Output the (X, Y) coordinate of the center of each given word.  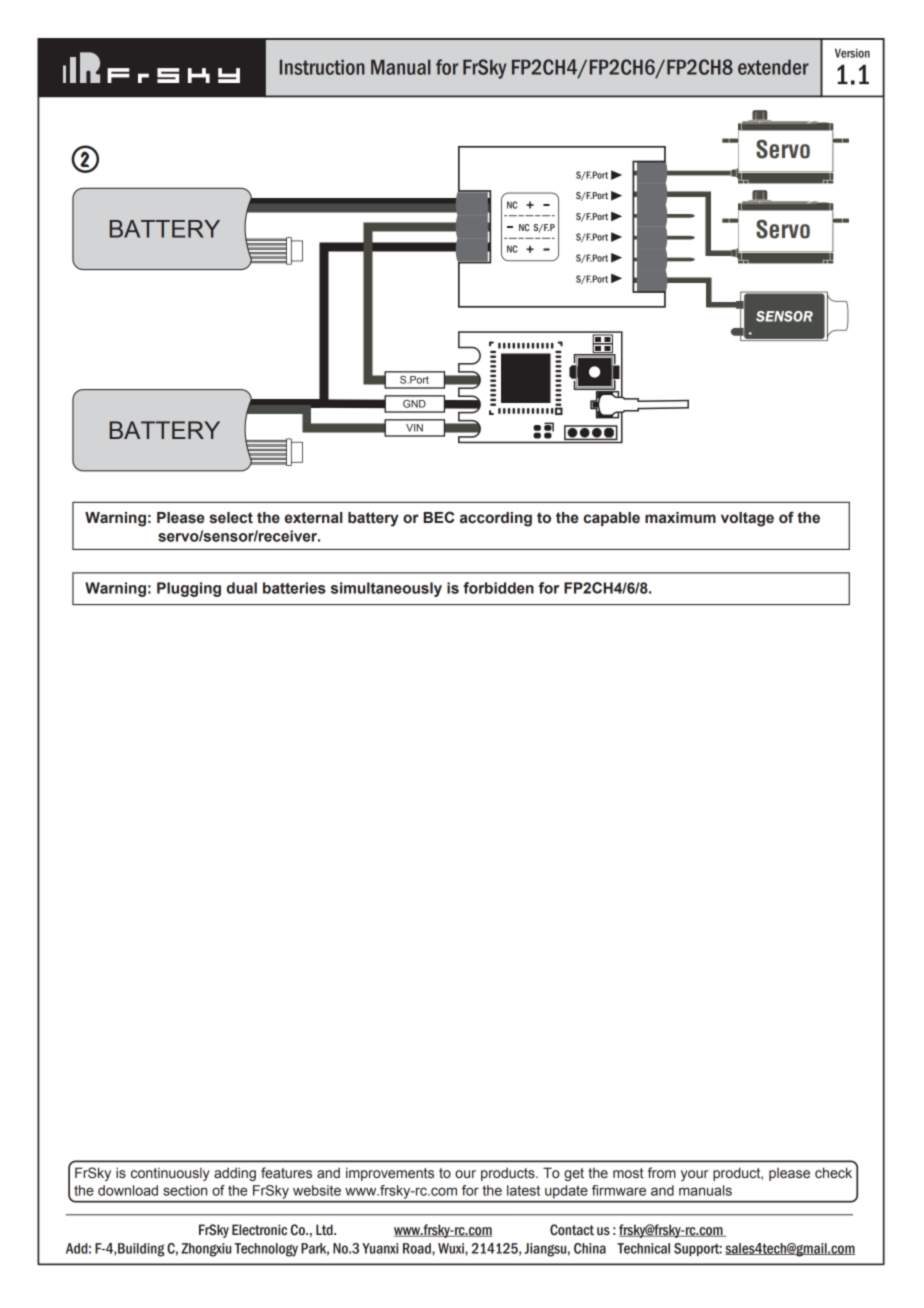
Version (852, 53)
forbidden (498, 588)
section (185, 1190)
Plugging (189, 589)
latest (523, 1190)
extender (773, 67)
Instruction (322, 67)
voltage (747, 519)
